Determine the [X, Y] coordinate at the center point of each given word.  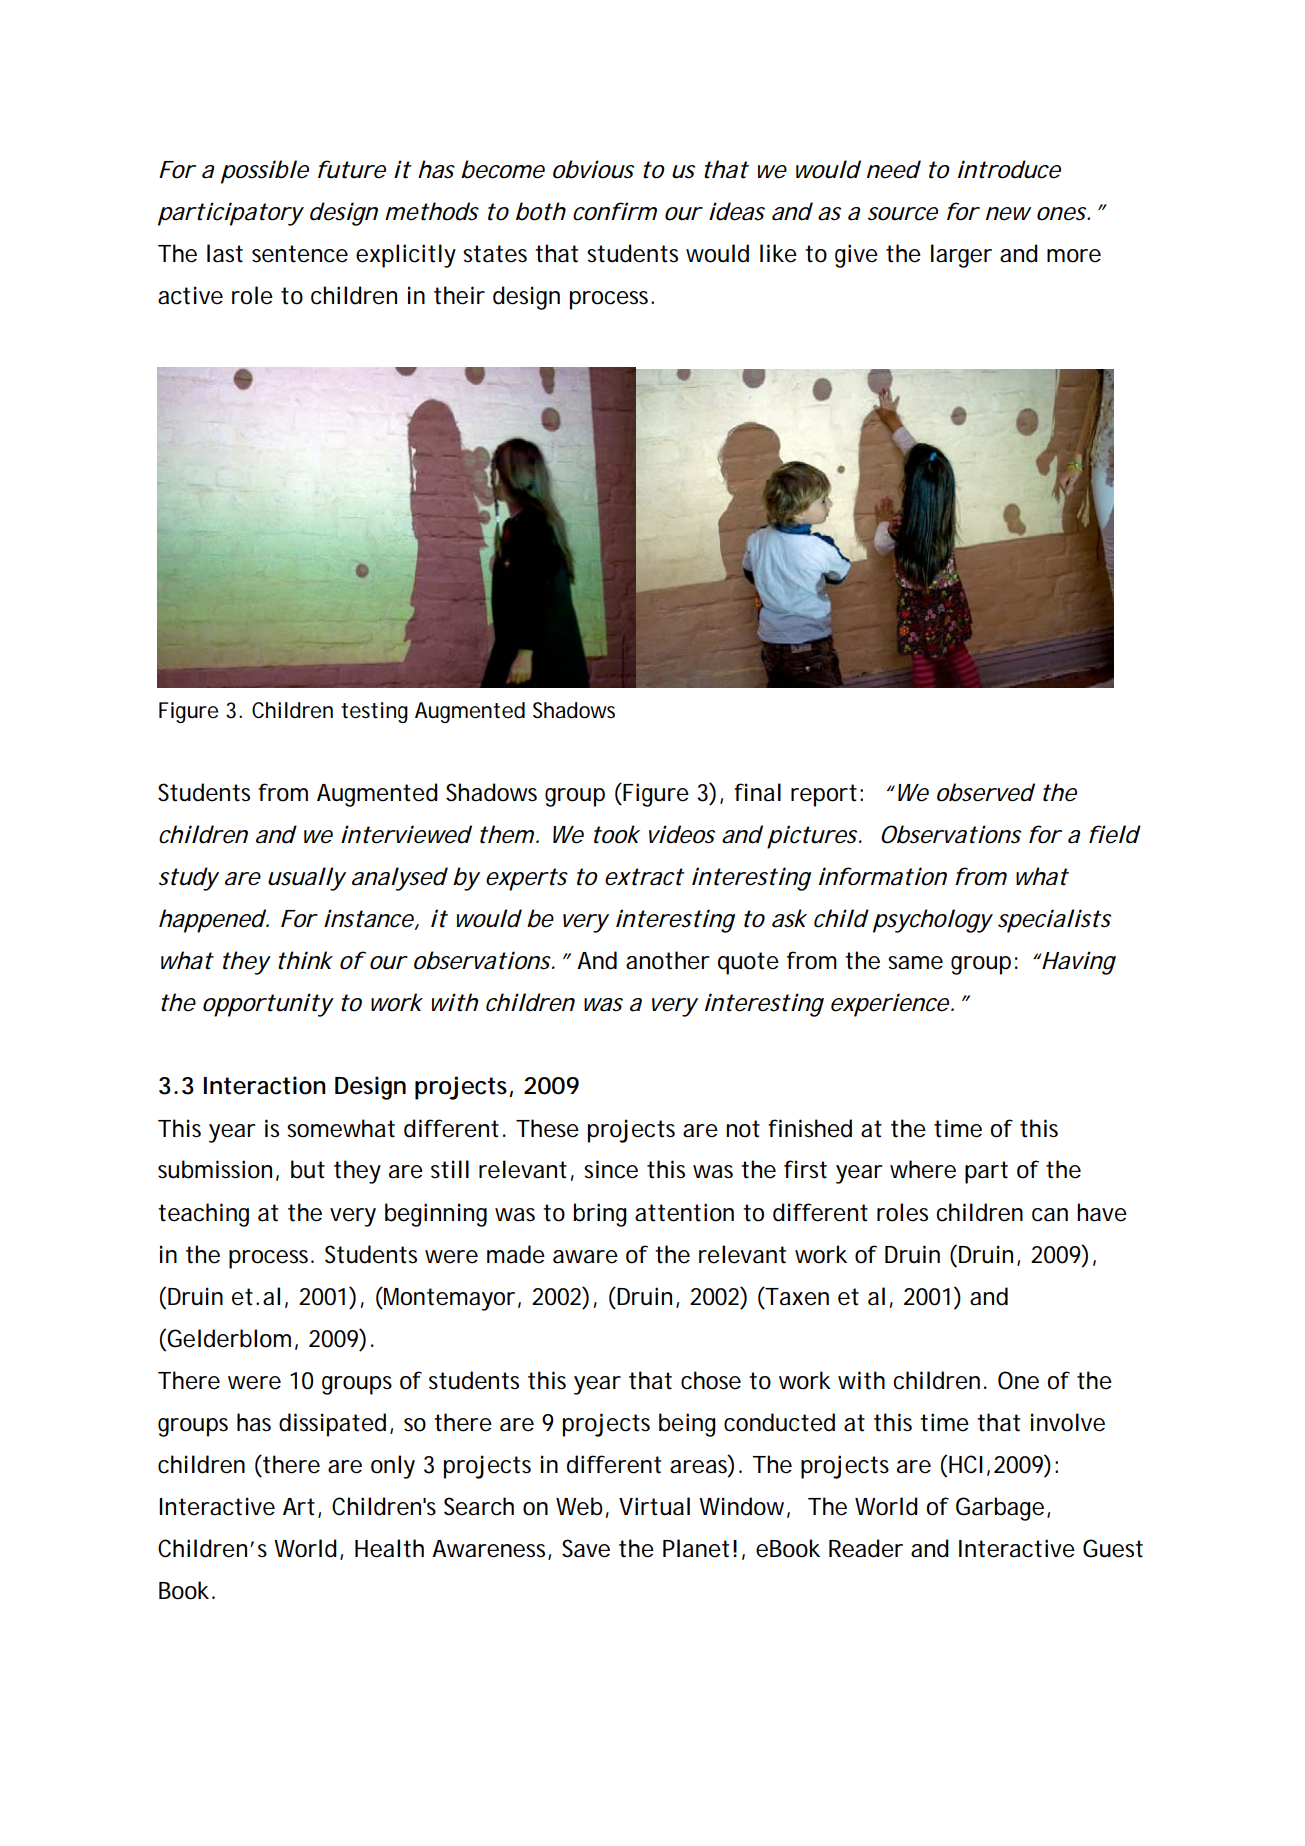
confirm [615, 211]
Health [389, 1548]
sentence [300, 254]
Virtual [654, 1506]
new [1009, 214]
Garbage [1000, 1509]
